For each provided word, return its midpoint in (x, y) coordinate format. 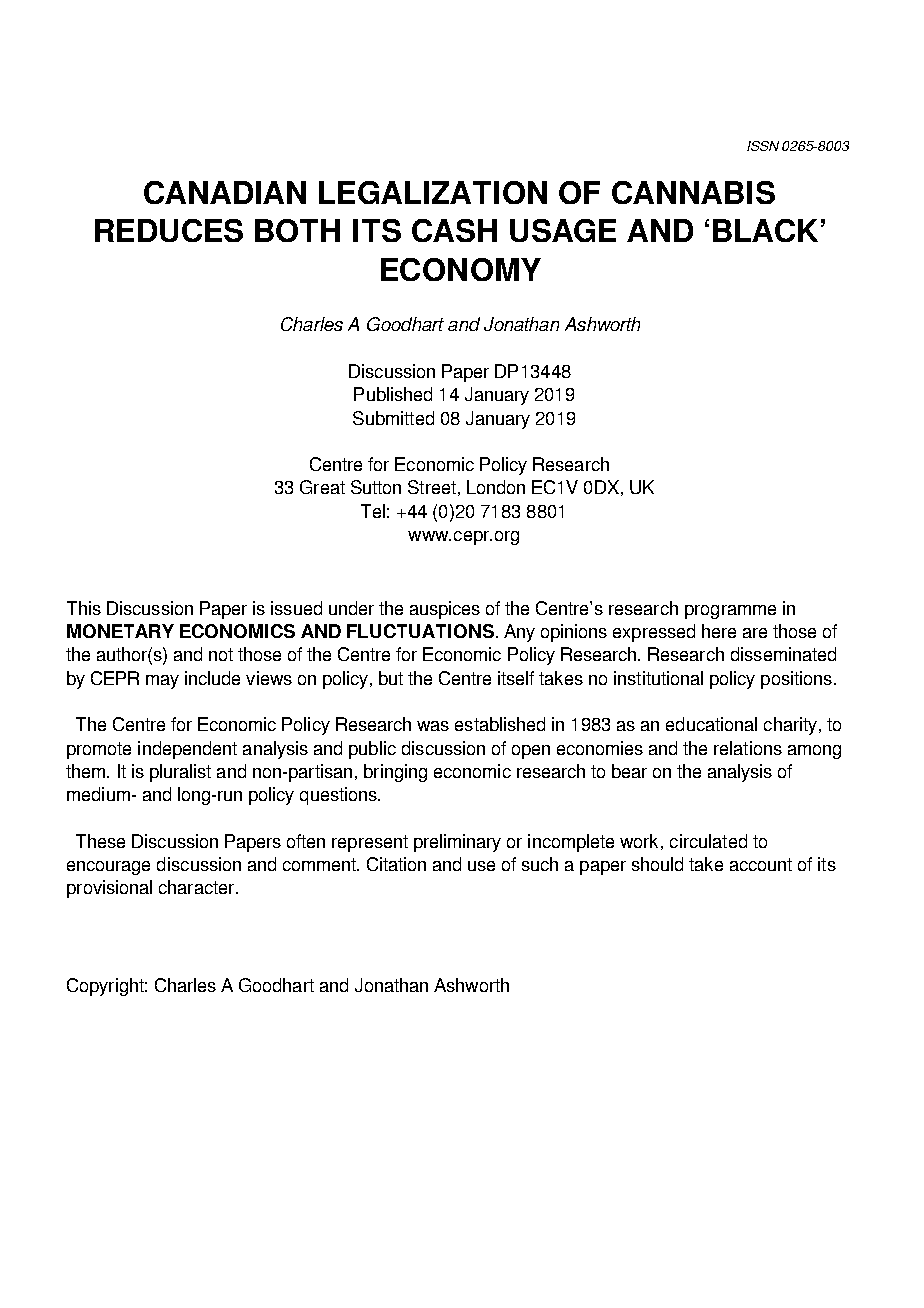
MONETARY (120, 631)
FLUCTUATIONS (422, 631)
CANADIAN (225, 192)
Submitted (393, 418)
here (719, 631)
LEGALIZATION (433, 192)
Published (393, 394)
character (198, 887)
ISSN (763, 146)
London (496, 487)
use (481, 866)
